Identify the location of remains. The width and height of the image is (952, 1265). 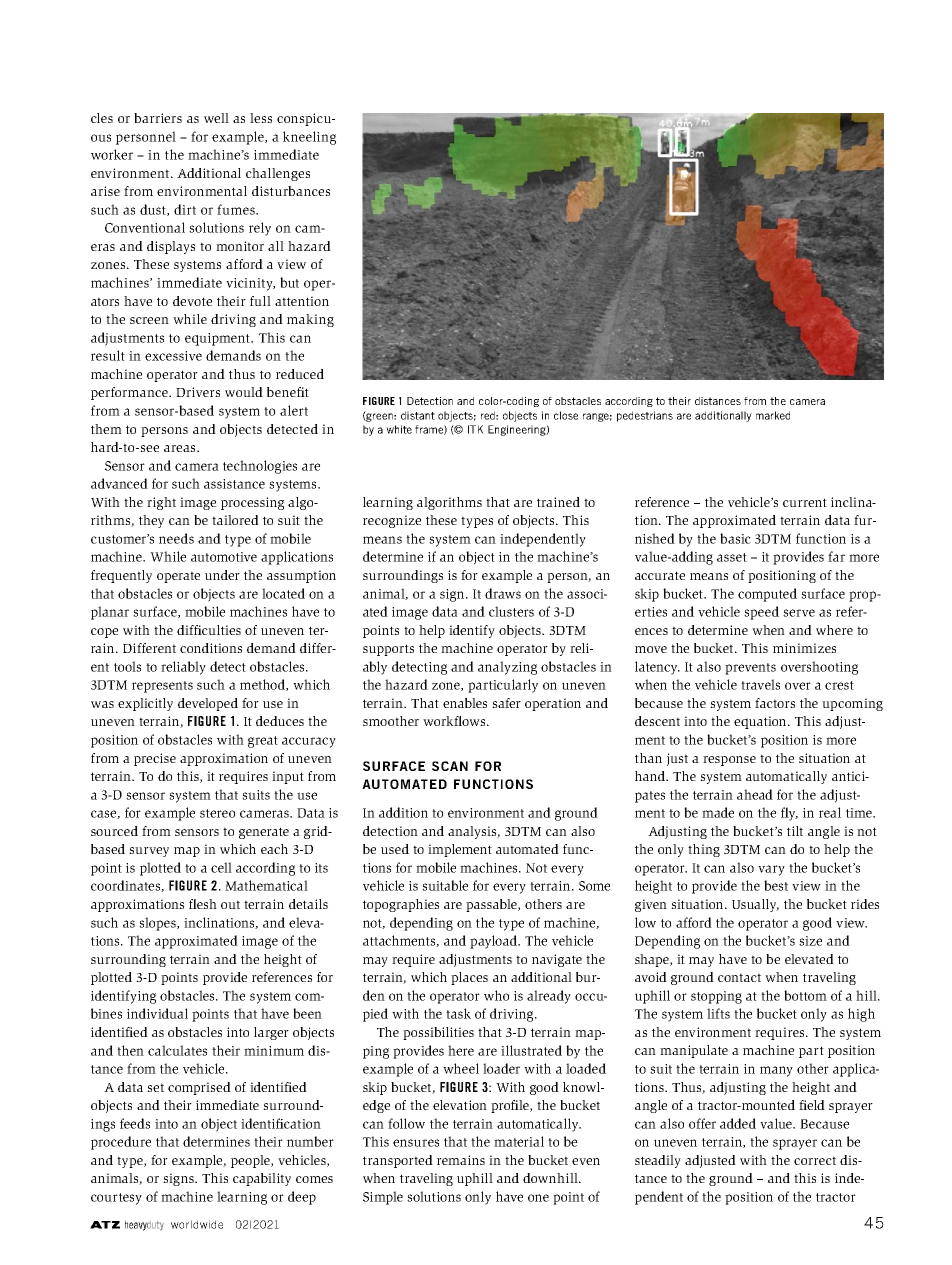
(461, 1160).
